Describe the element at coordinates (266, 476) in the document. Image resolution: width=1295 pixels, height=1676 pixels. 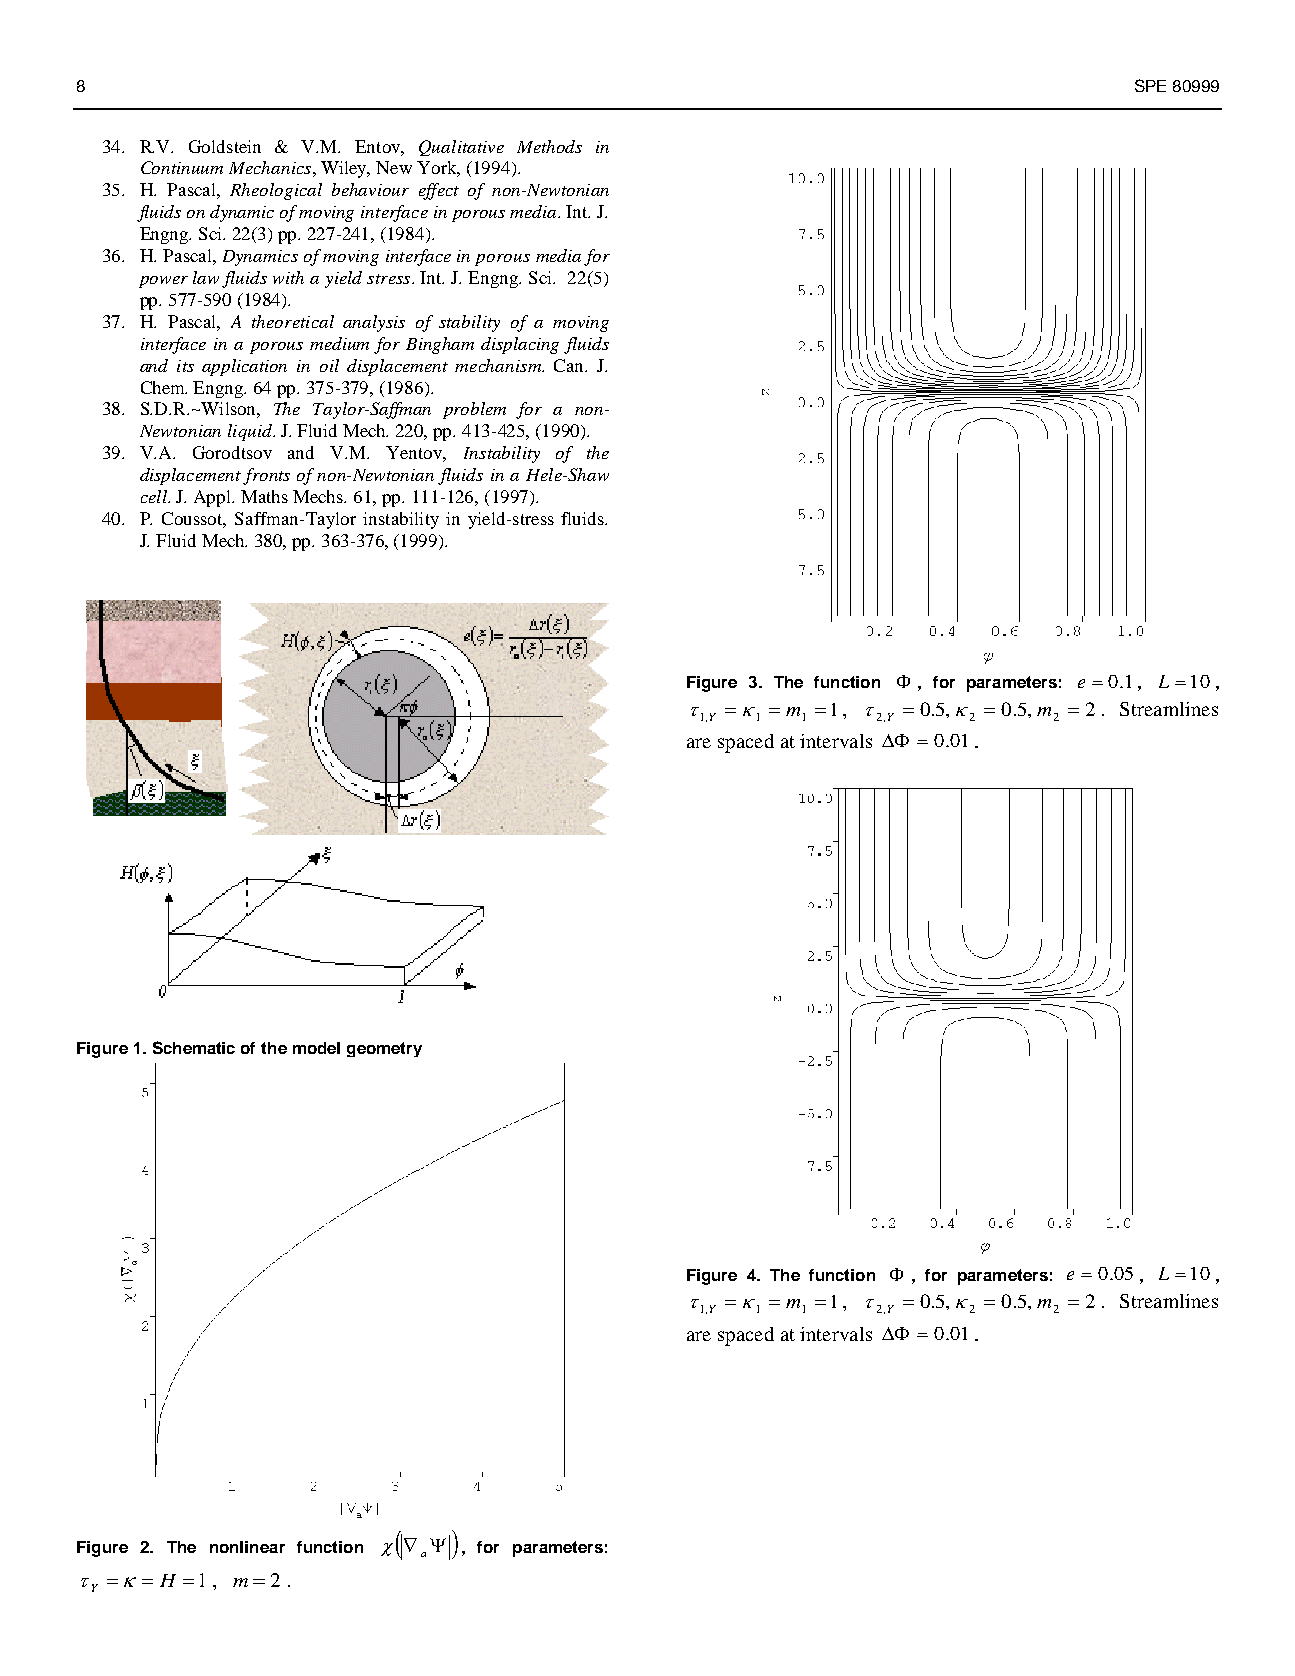
I see `fronts` at that location.
